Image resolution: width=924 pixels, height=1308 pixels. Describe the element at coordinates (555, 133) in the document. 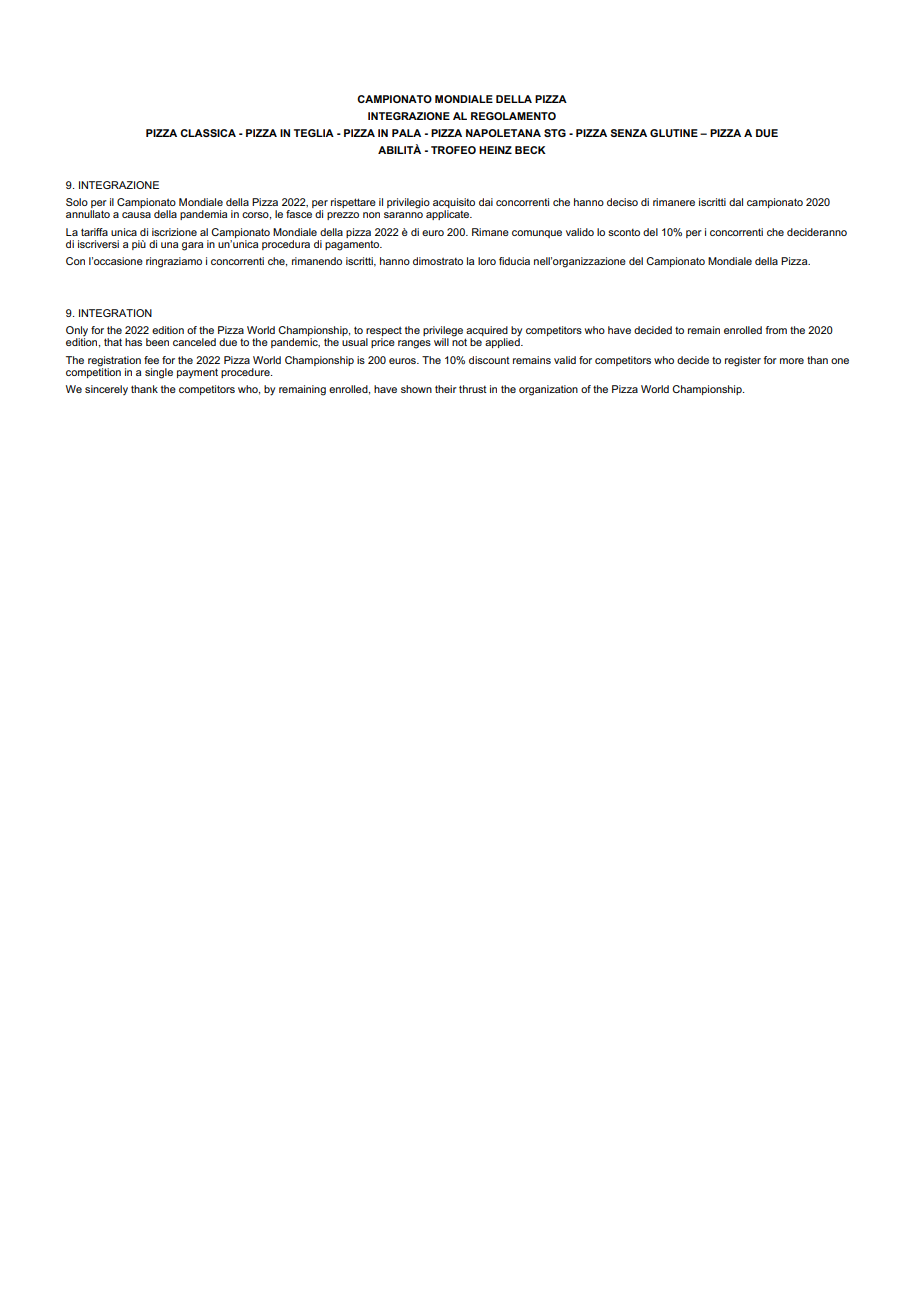

I see `STG` at that location.
